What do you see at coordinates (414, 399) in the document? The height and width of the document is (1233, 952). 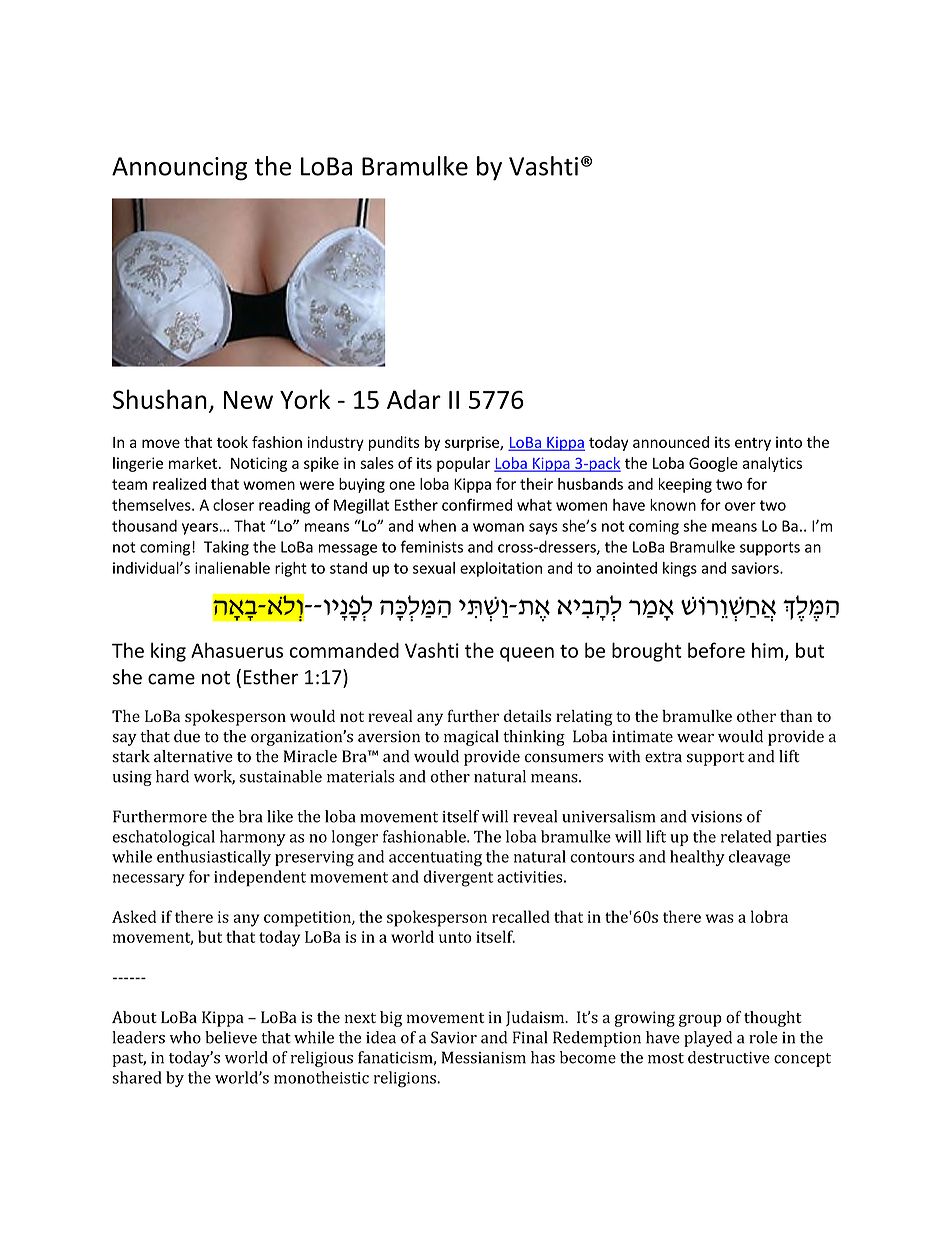 I see `Adar` at bounding box center [414, 399].
